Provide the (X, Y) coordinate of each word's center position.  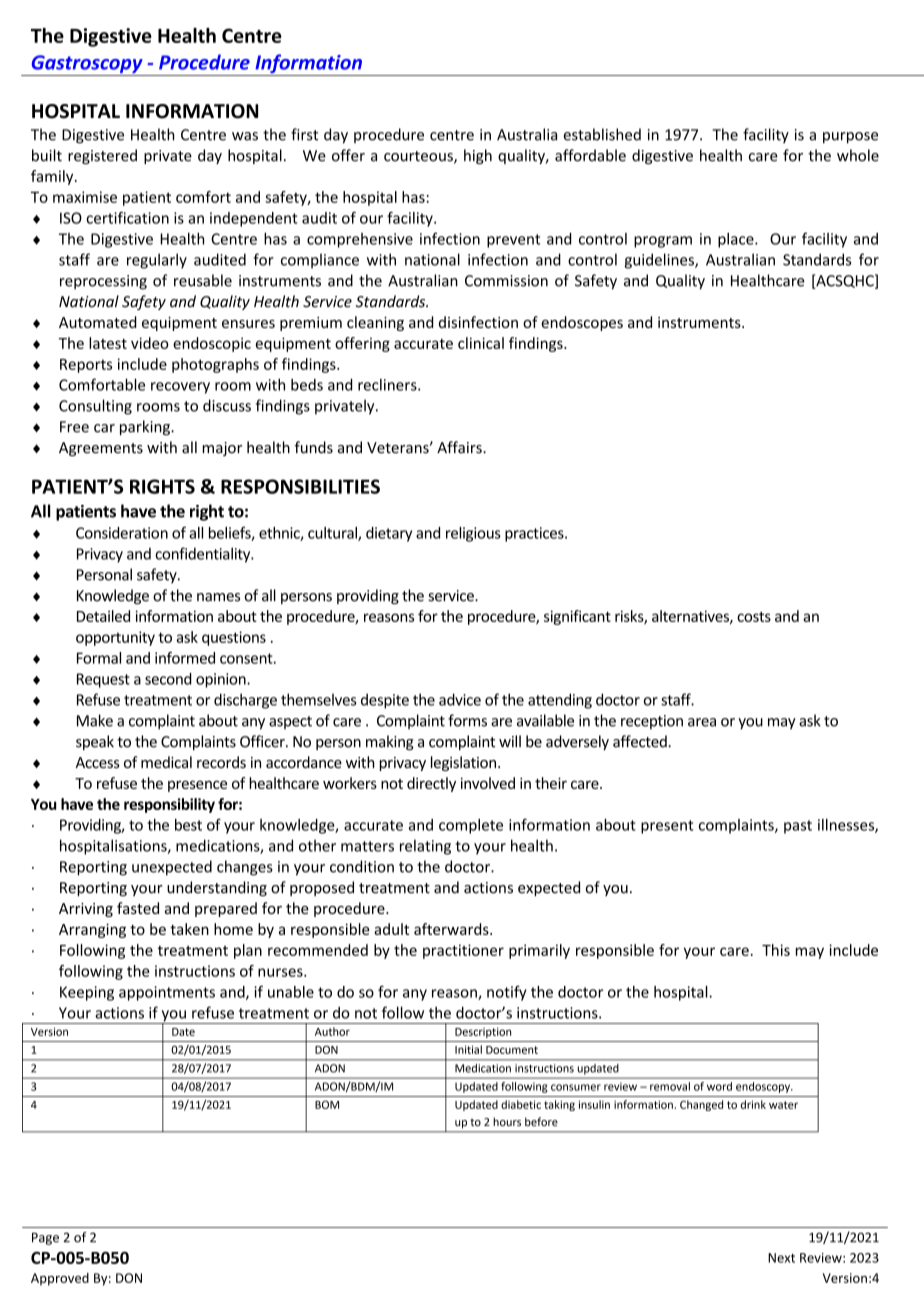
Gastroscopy (87, 65)
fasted (138, 908)
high (478, 156)
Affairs (460, 447)
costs (754, 617)
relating (425, 847)
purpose (850, 138)
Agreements (101, 449)
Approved (60, 1279)
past (798, 827)
